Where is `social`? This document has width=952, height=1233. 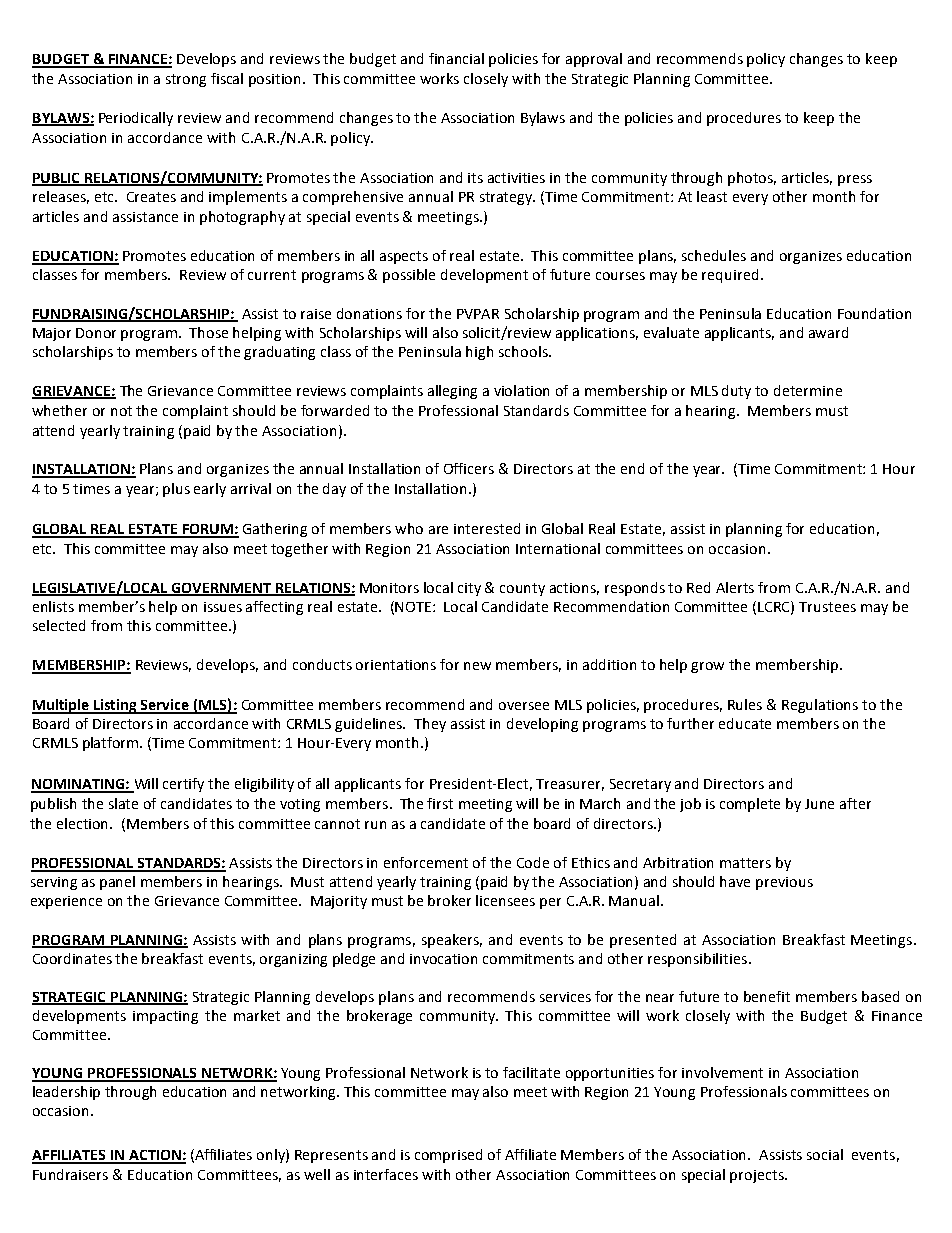 social is located at coordinates (825, 1154).
